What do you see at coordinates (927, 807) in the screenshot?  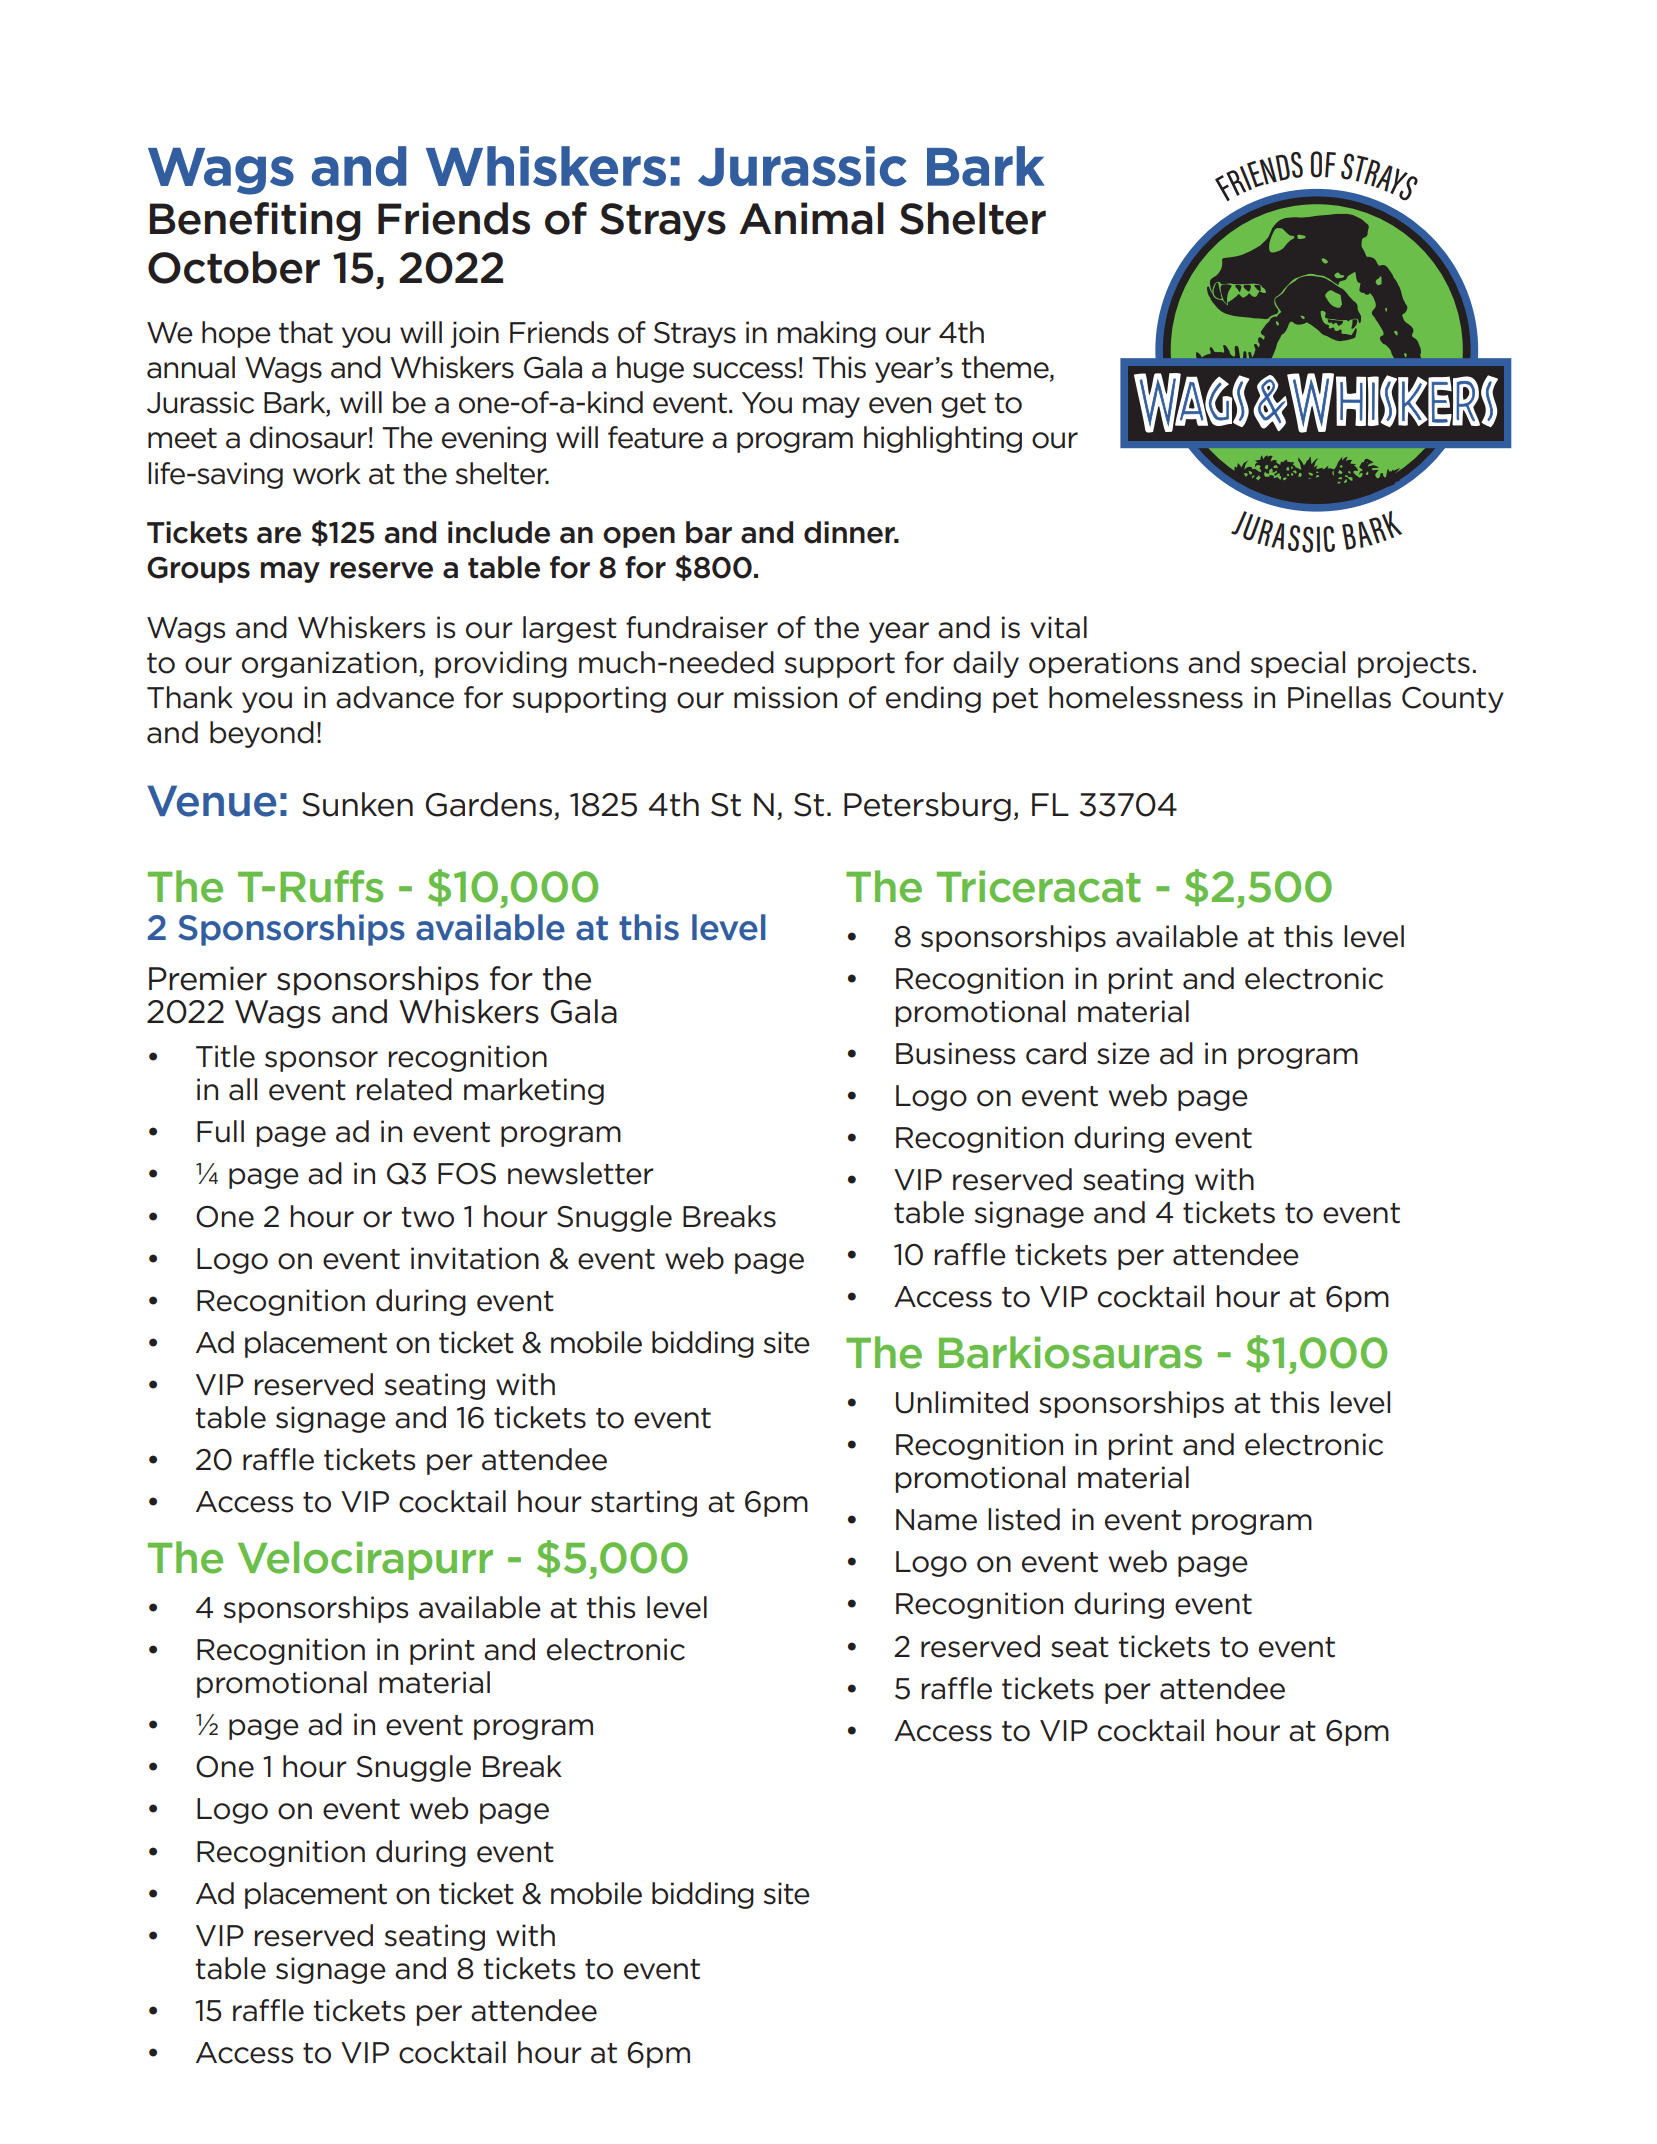 I see `Petersburg` at bounding box center [927, 807].
